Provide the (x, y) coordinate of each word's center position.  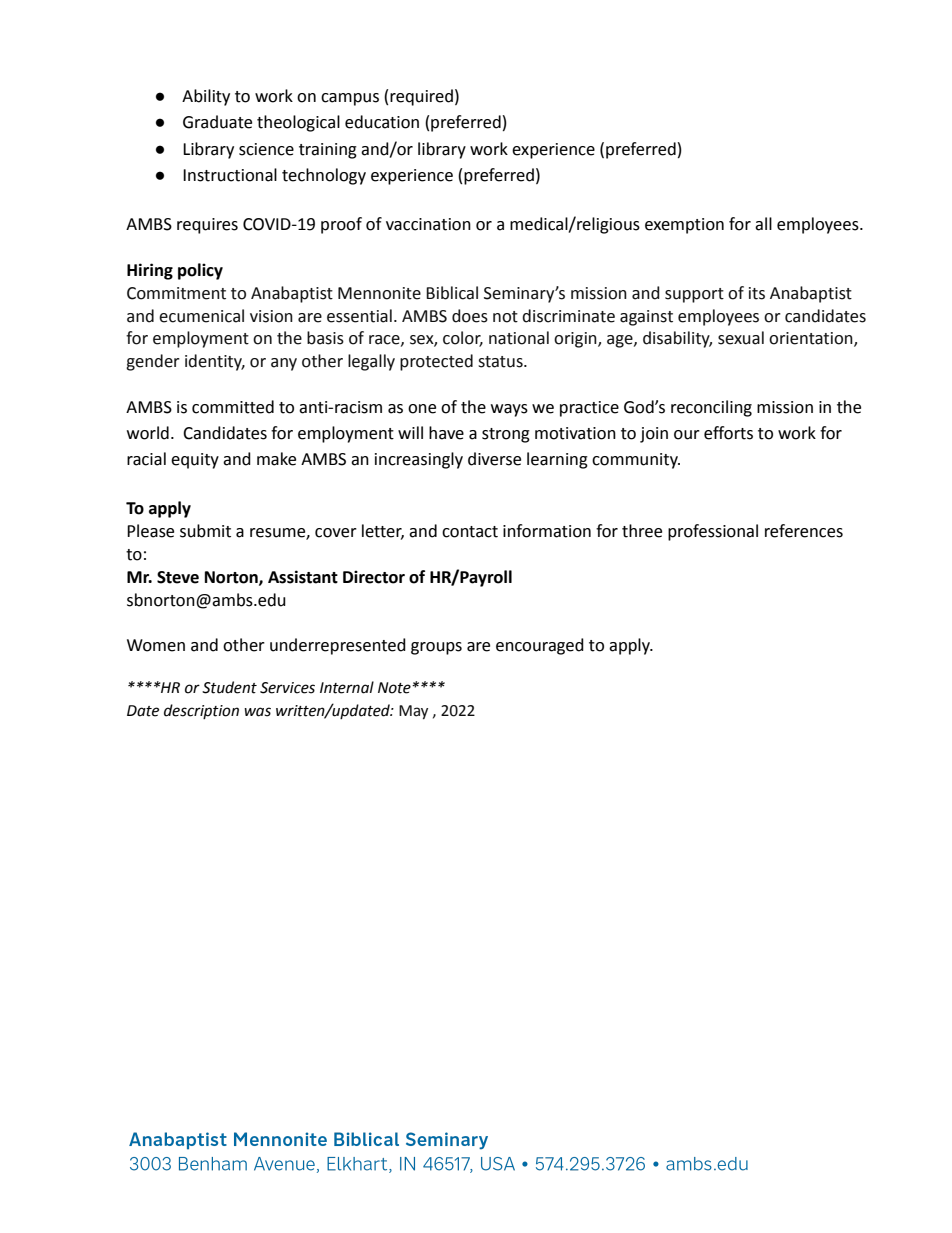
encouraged (540, 646)
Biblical (452, 293)
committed (233, 407)
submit (205, 531)
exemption (684, 226)
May (413, 712)
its (757, 293)
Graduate (217, 122)
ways (509, 410)
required (421, 97)
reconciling (711, 408)
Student (229, 687)
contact (470, 532)
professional (713, 532)
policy (200, 271)
